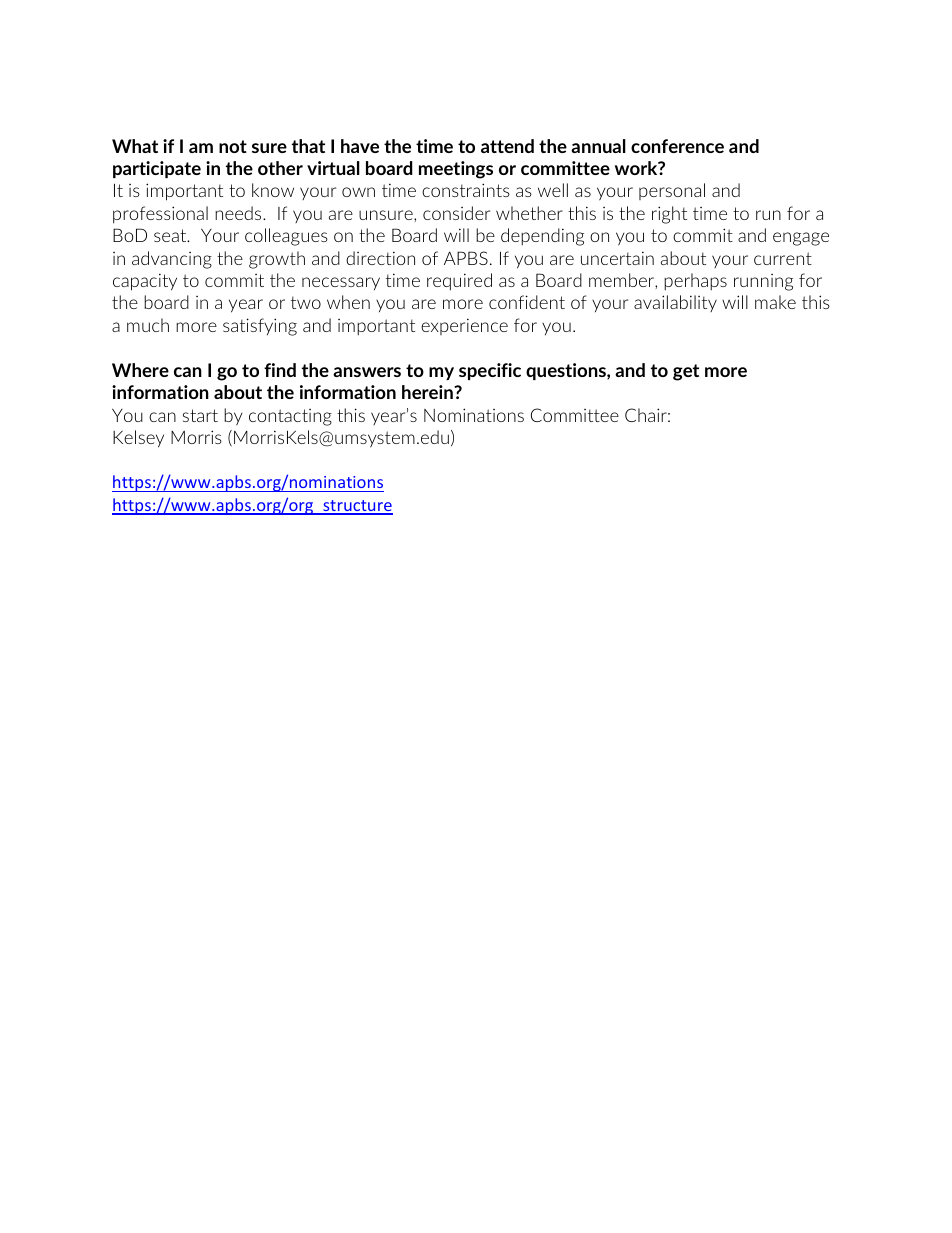 This screenshot has height=1233, width=952. What do you see at coordinates (677, 146) in the screenshot?
I see `conference` at bounding box center [677, 146].
